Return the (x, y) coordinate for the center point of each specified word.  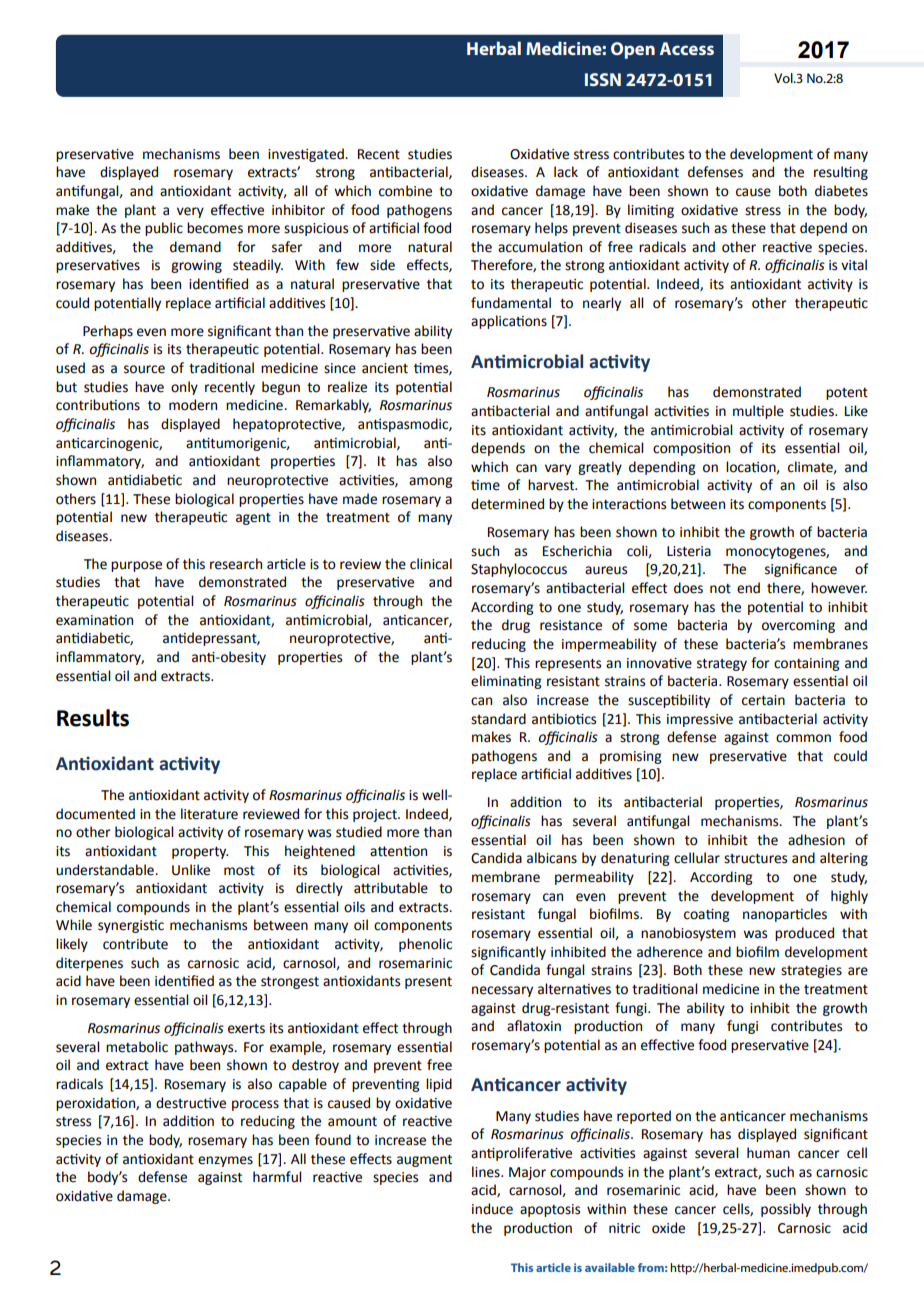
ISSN (603, 79)
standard (498, 719)
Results (93, 718)
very (190, 212)
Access (687, 48)
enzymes (225, 1161)
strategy (722, 665)
